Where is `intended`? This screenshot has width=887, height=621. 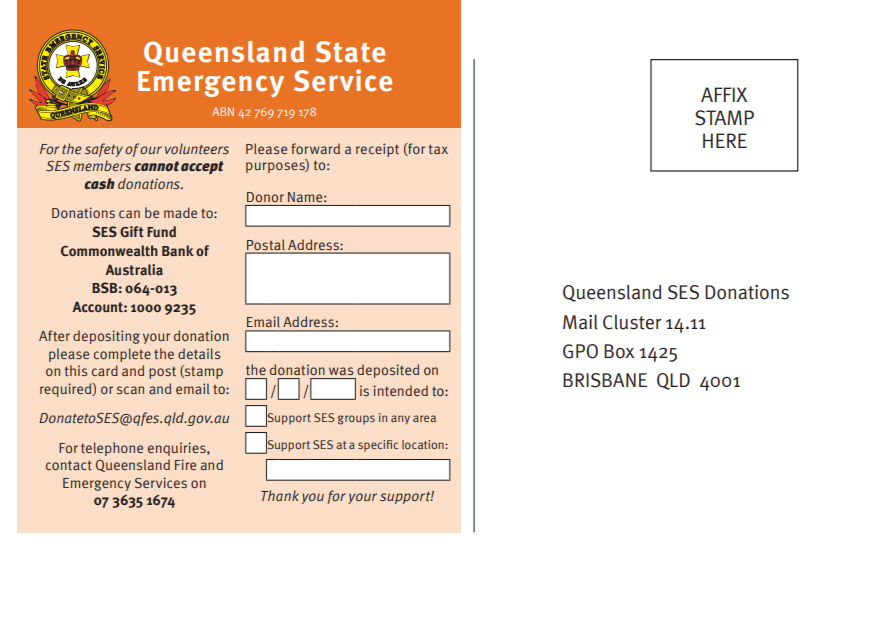
intended is located at coordinates (400, 390).
